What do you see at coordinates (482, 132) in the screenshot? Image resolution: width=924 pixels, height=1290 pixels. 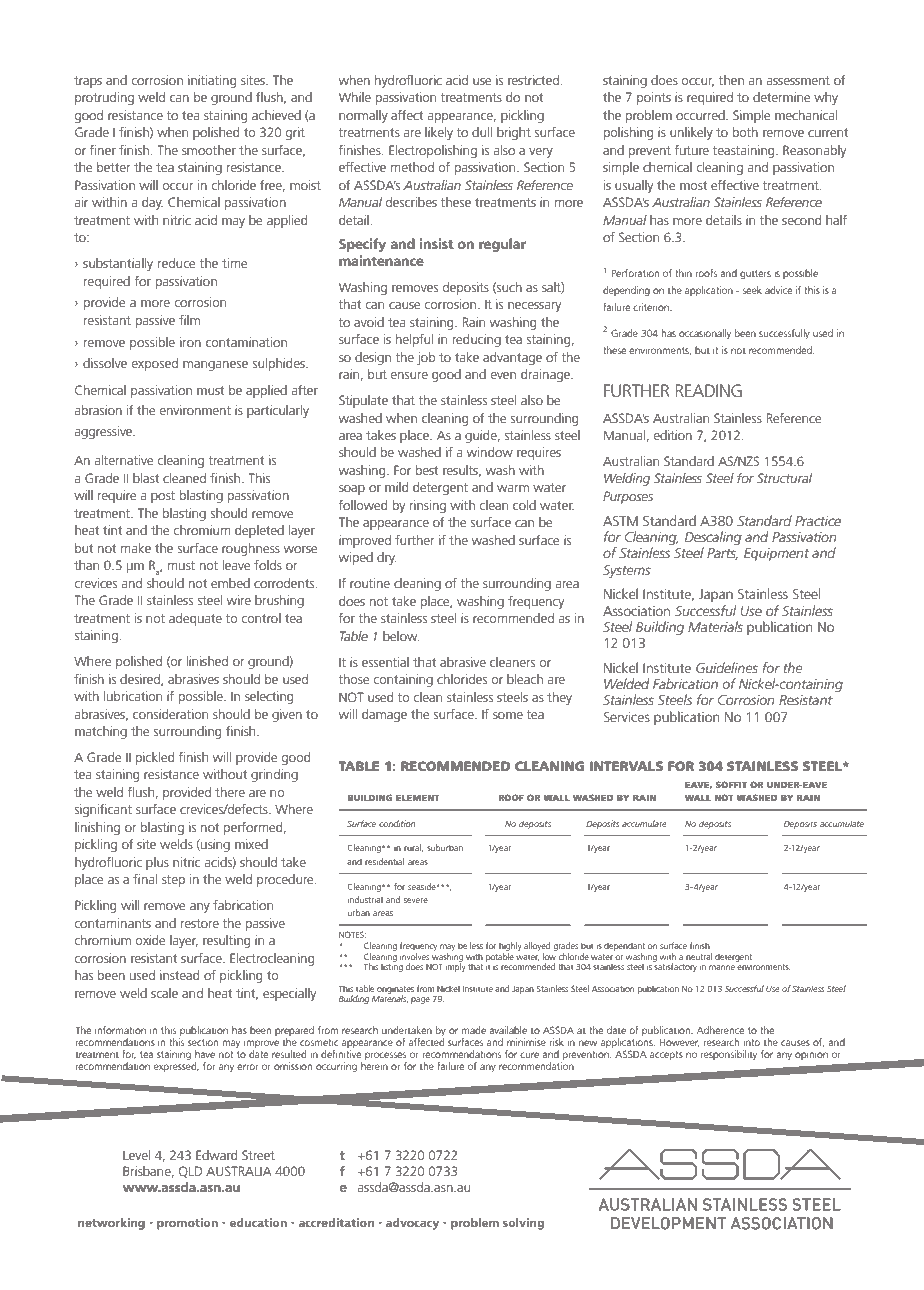 I see `dull` at bounding box center [482, 132].
